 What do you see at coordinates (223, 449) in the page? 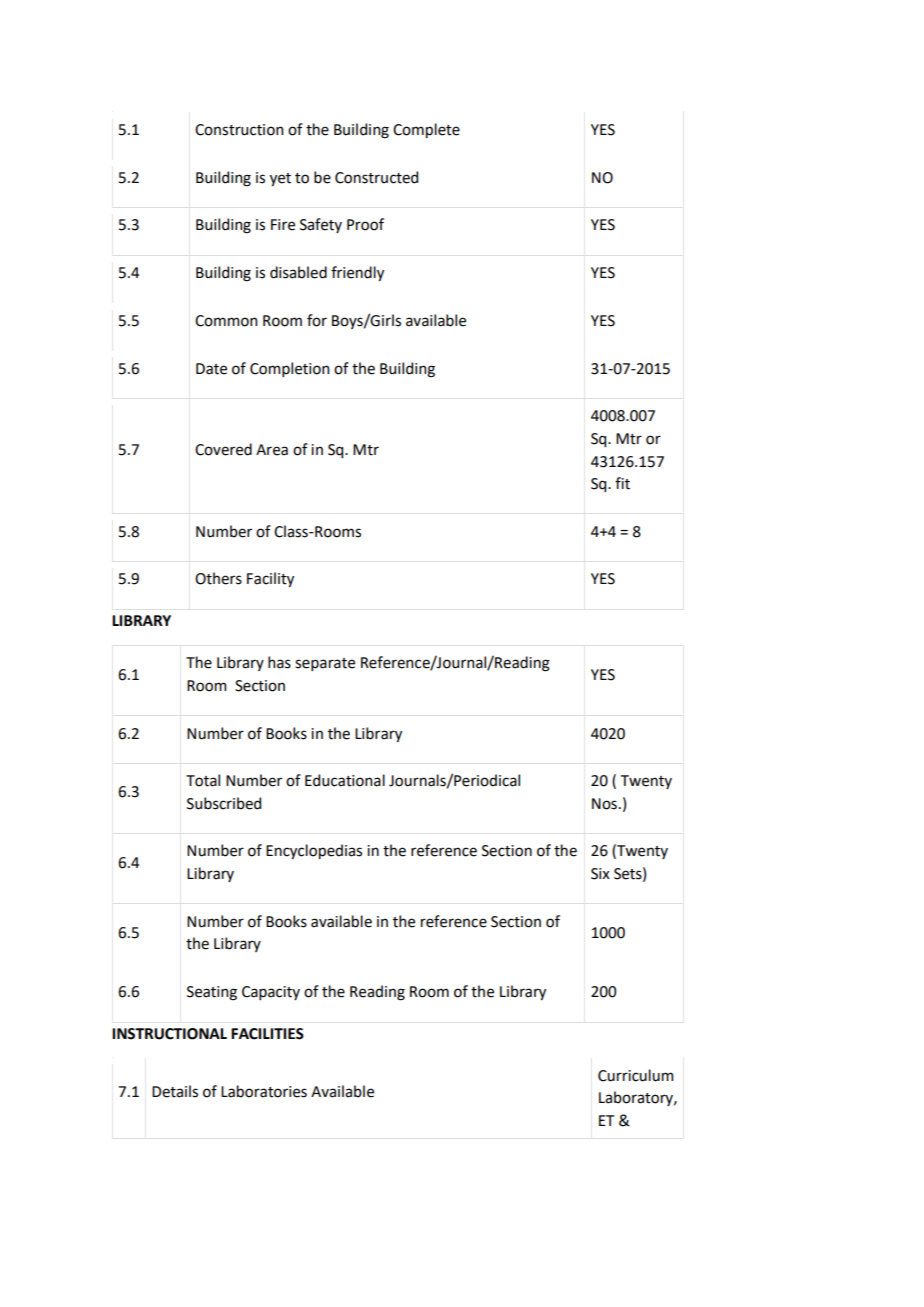
I see `Covered` at bounding box center [223, 449].
